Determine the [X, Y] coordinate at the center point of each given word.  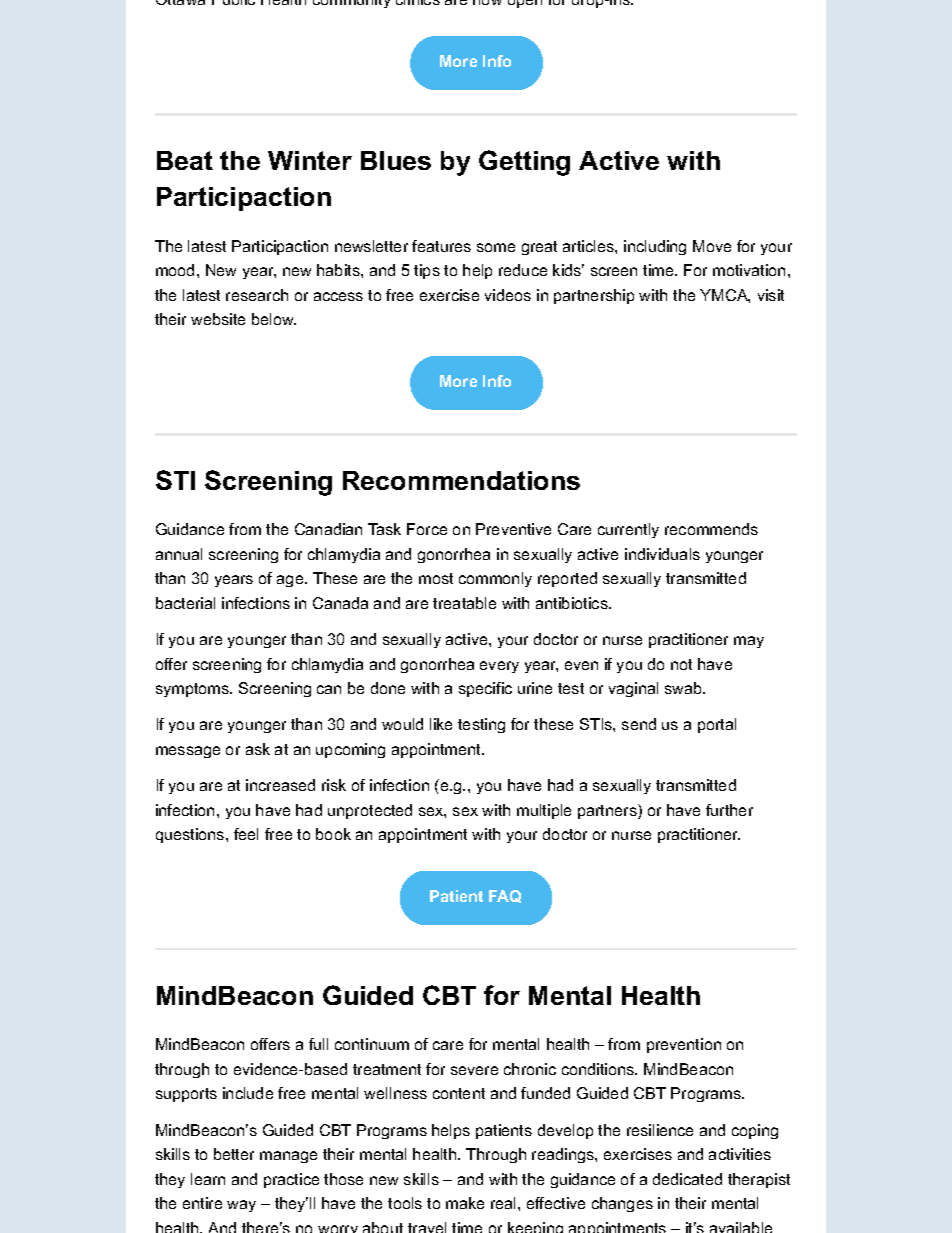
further [729, 810]
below [274, 319]
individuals [662, 554]
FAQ [505, 896]
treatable [464, 603]
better [234, 1154]
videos [508, 295]
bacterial [185, 603]
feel [246, 834]
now [487, 2]
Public [233, 2]
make [465, 1203]
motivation [749, 270]
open [525, 4]
